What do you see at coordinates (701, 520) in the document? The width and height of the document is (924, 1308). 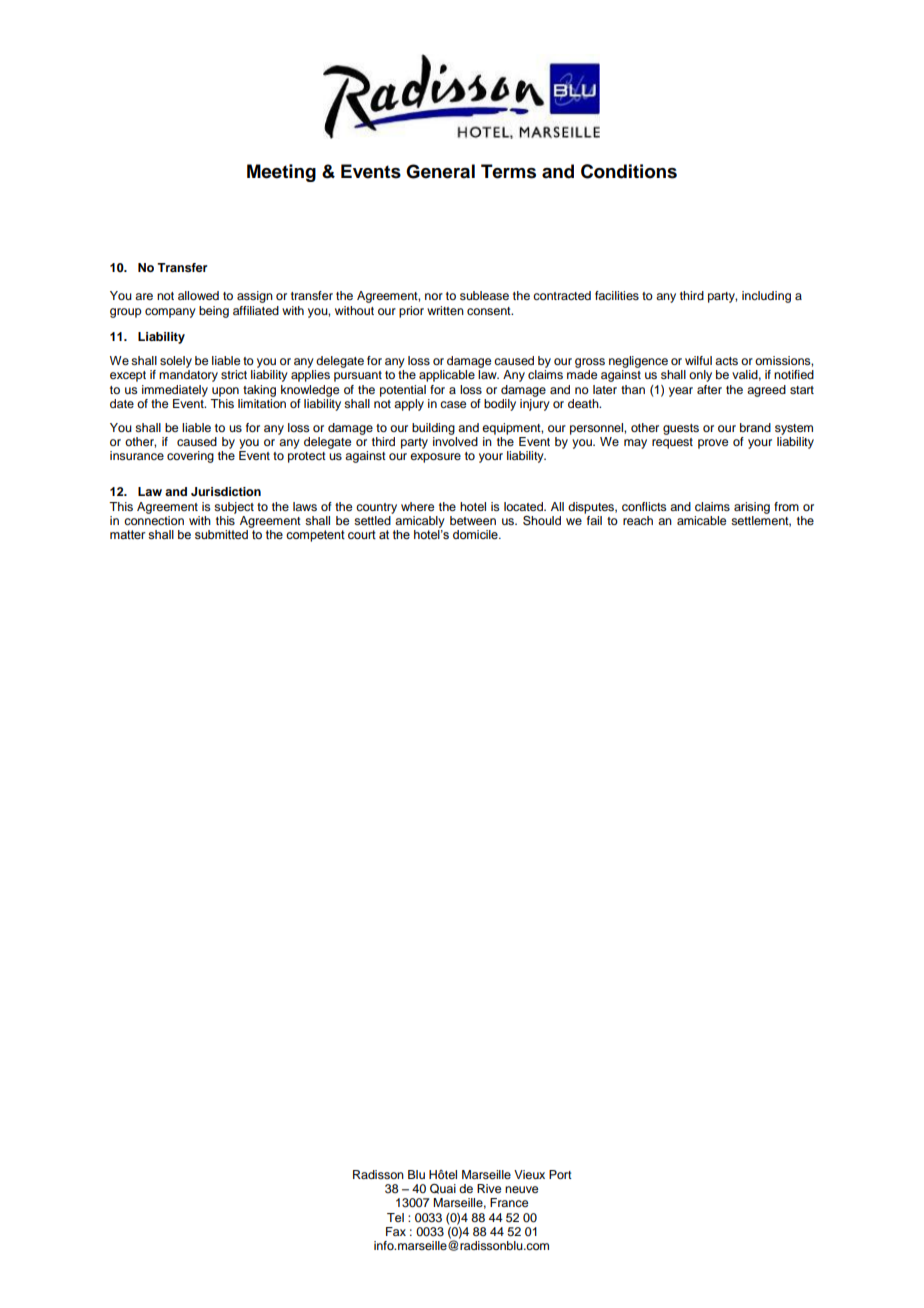 I see `amicable` at bounding box center [701, 520].
